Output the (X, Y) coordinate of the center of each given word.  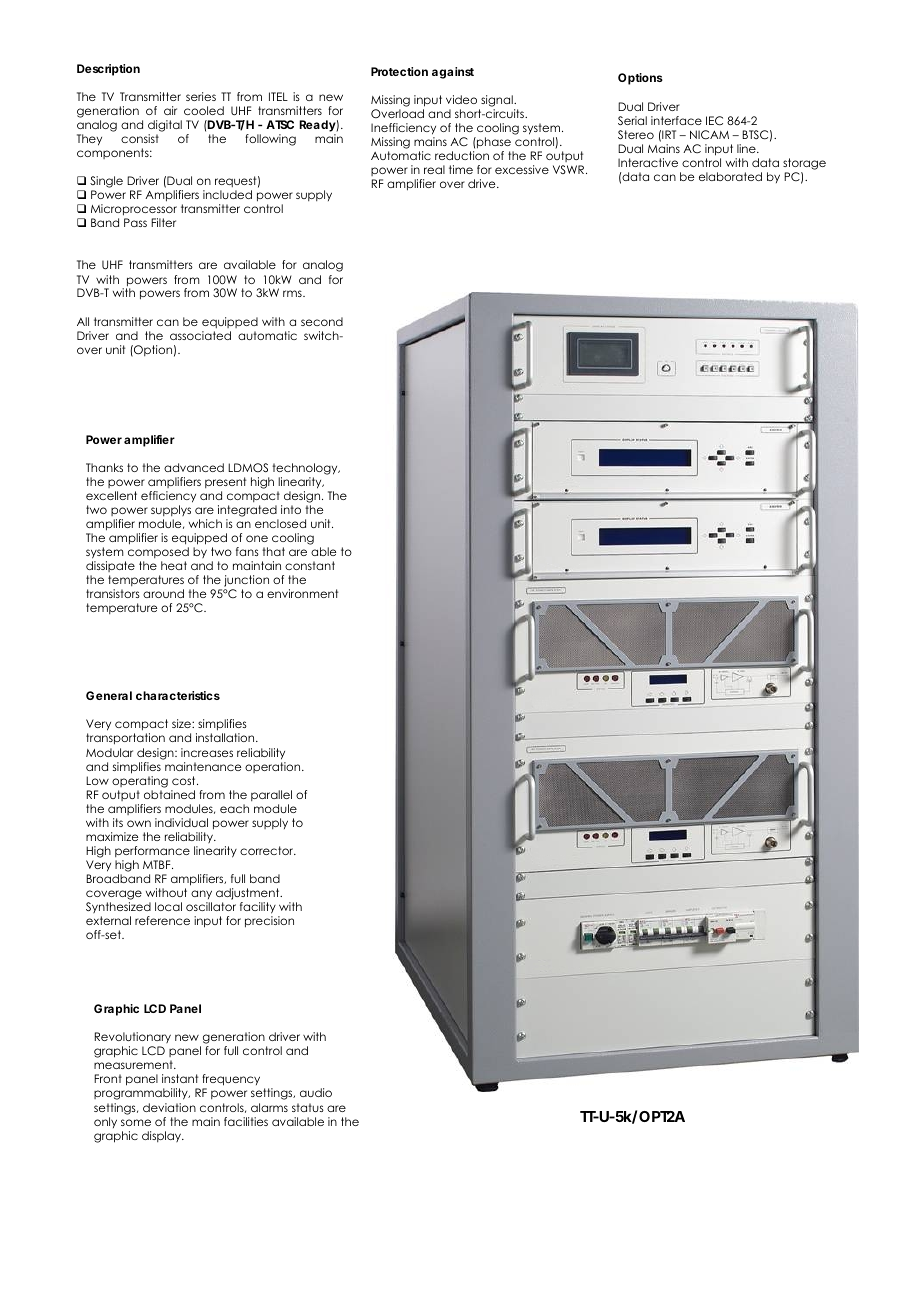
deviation (169, 1107)
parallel (271, 795)
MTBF (158, 864)
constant (310, 565)
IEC (714, 121)
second (322, 321)
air (170, 110)
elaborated (730, 176)
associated (200, 335)
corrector (268, 850)
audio (316, 1092)
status (308, 1107)
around (163, 593)
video (461, 99)
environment (302, 593)
